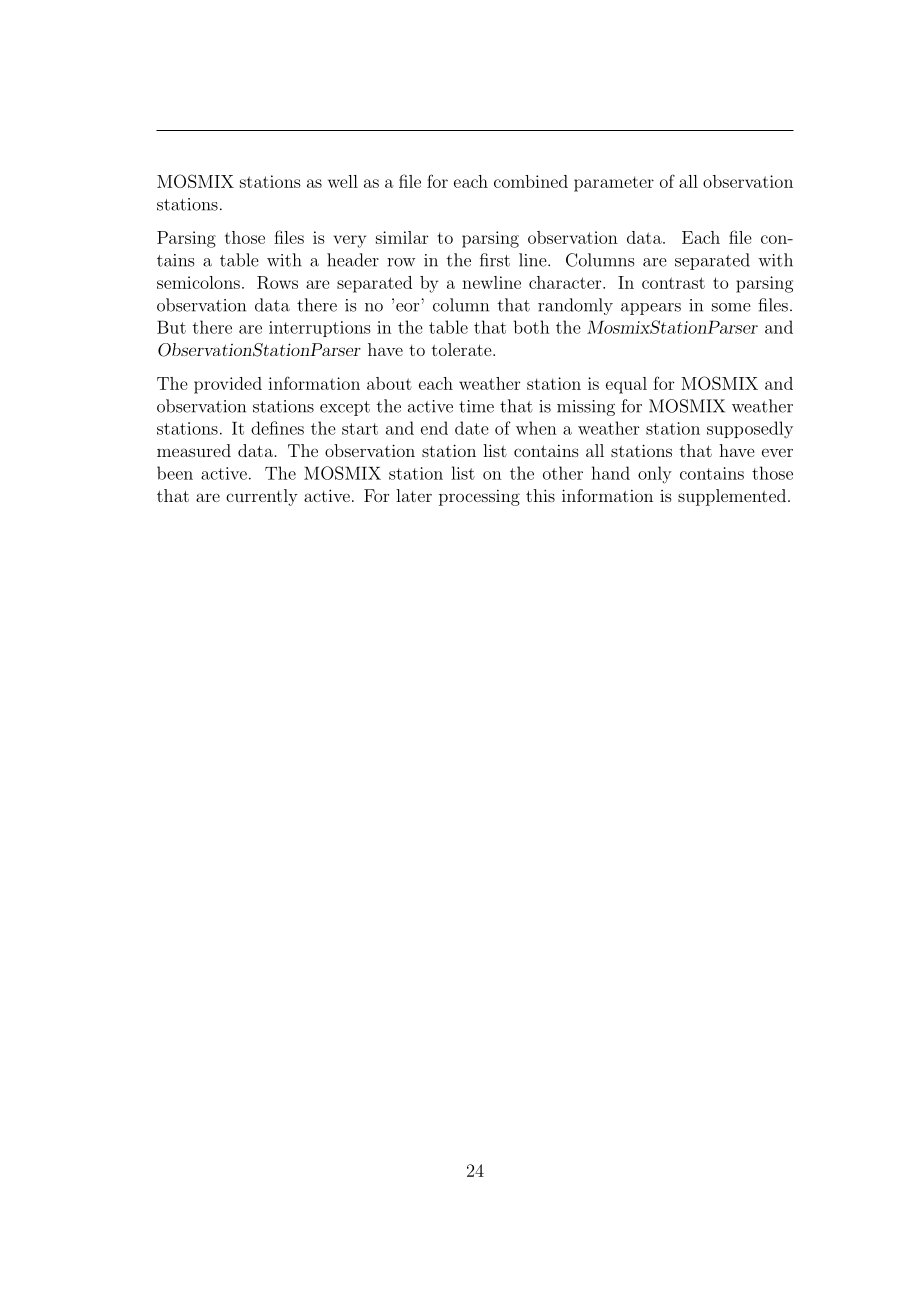 The width and height of the screenshot is (924, 1308). I want to click on contrast, so click(673, 283).
